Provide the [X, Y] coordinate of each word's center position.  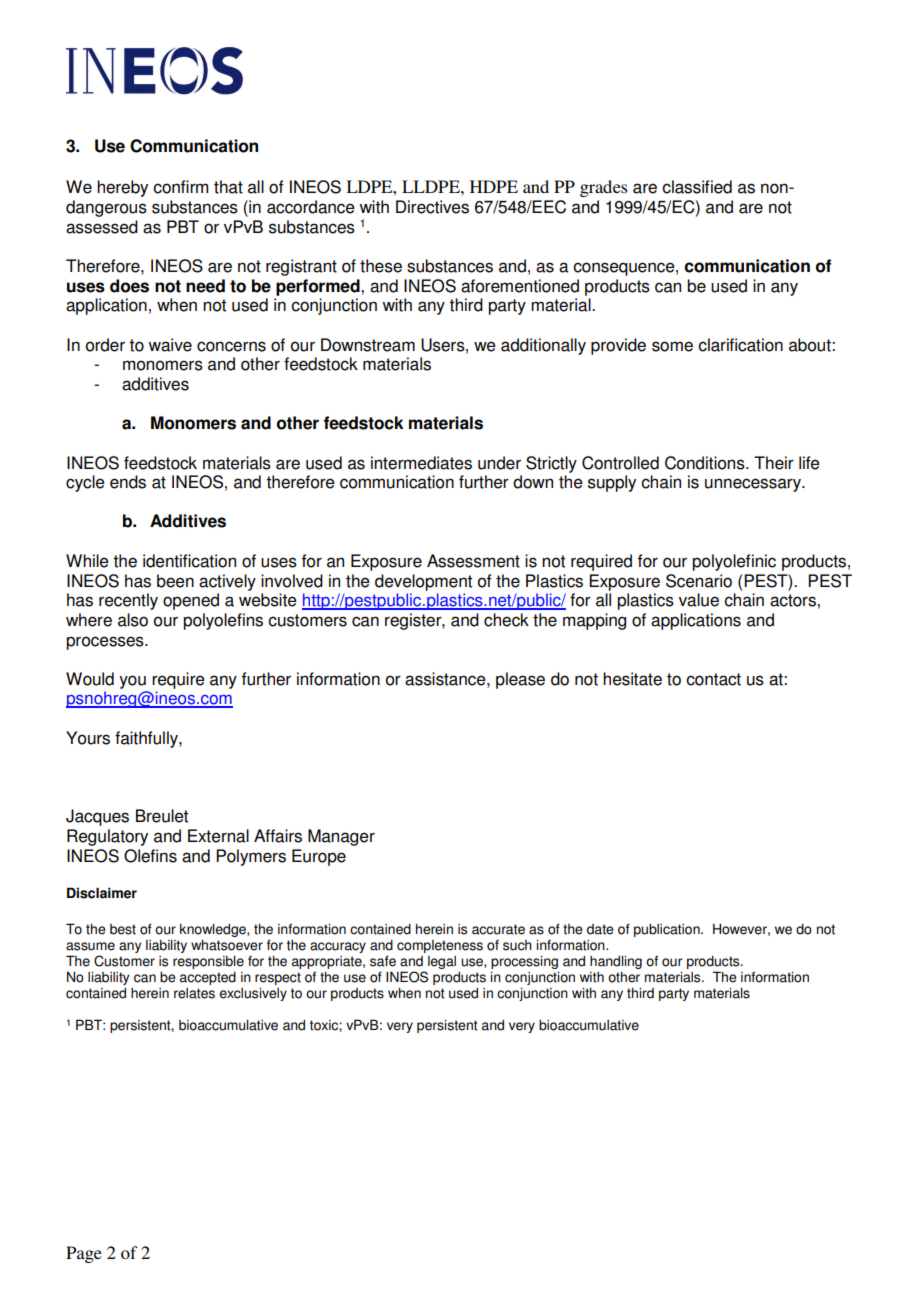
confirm [180, 187]
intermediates [421, 463]
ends [128, 482]
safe [383, 961]
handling [616, 962]
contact [713, 679]
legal [442, 962]
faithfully [147, 739]
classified [697, 187]
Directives [432, 207]
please [520, 680]
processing [524, 962]
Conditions [706, 463]
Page [84, 1254]
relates [194, 993]
